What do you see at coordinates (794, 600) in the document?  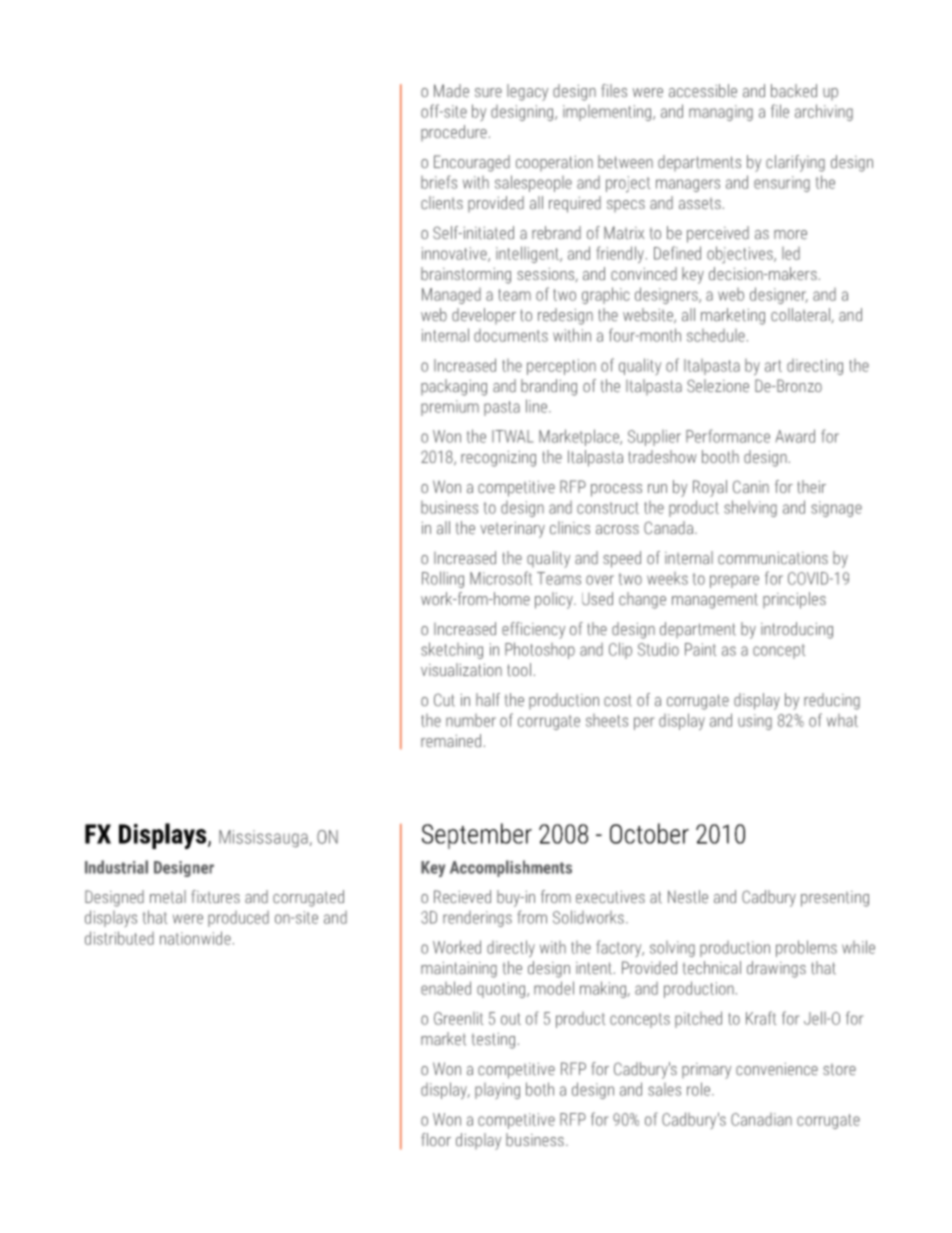 I see `principles` at bounding box center [794, 600].
